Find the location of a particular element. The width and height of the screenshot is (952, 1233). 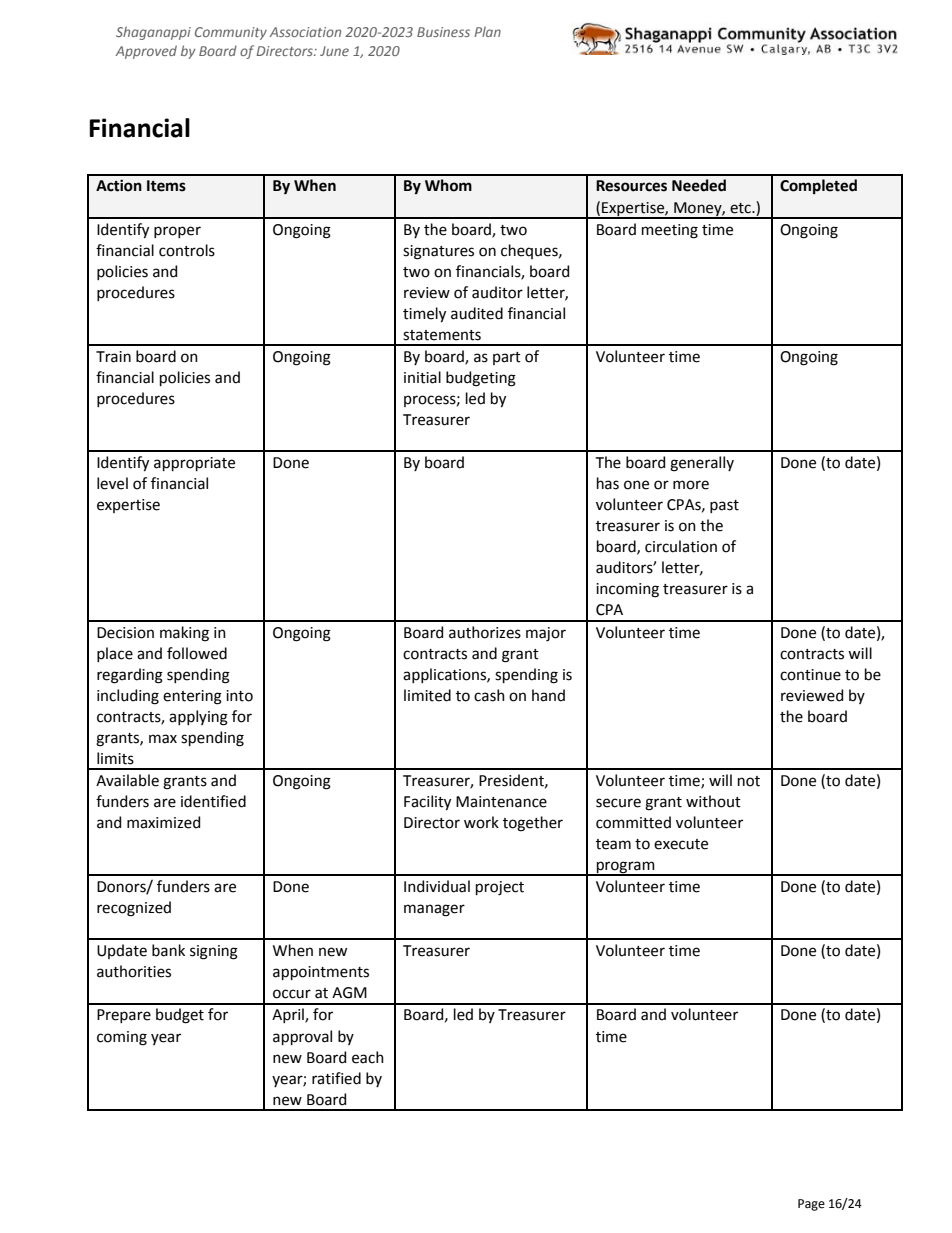

each is located at coordinates (368, 1057).
